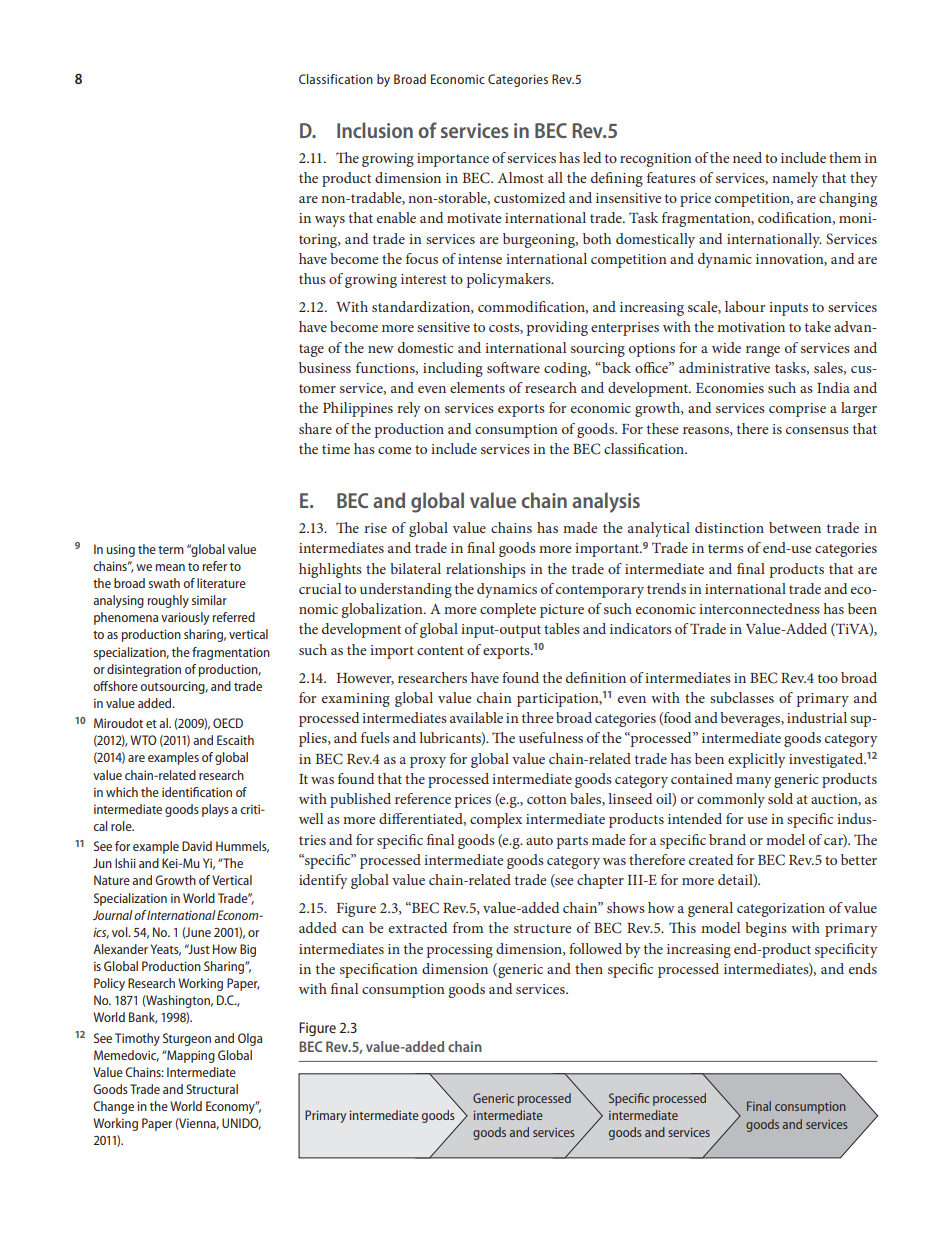 Image resolution: width=952 pixels, height=1233 pixels. I want to click on share, so click(315, 428).
